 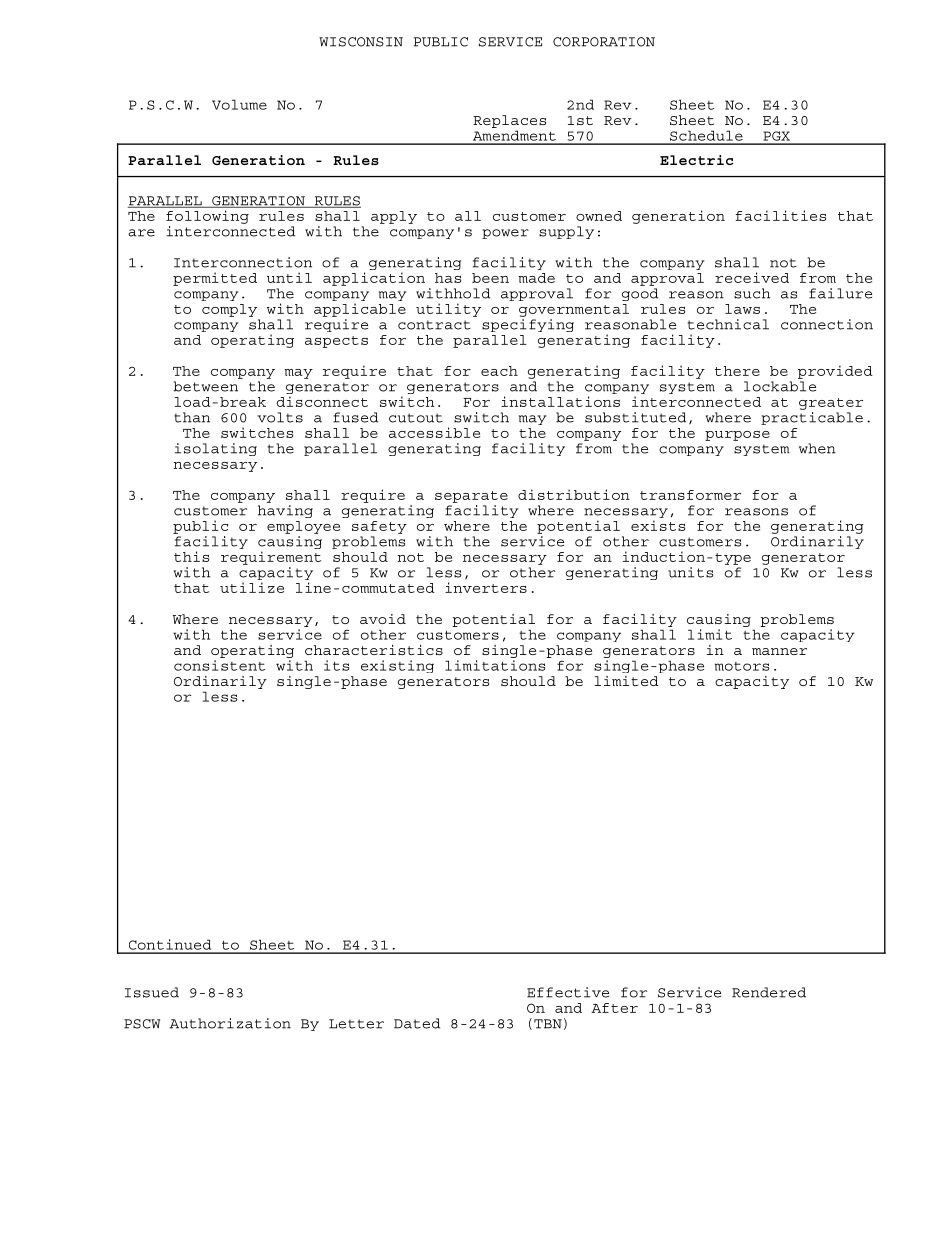 What do you see at coordinates (191, 556) in the document?
I see `this` at bounding box center [191, 556].
